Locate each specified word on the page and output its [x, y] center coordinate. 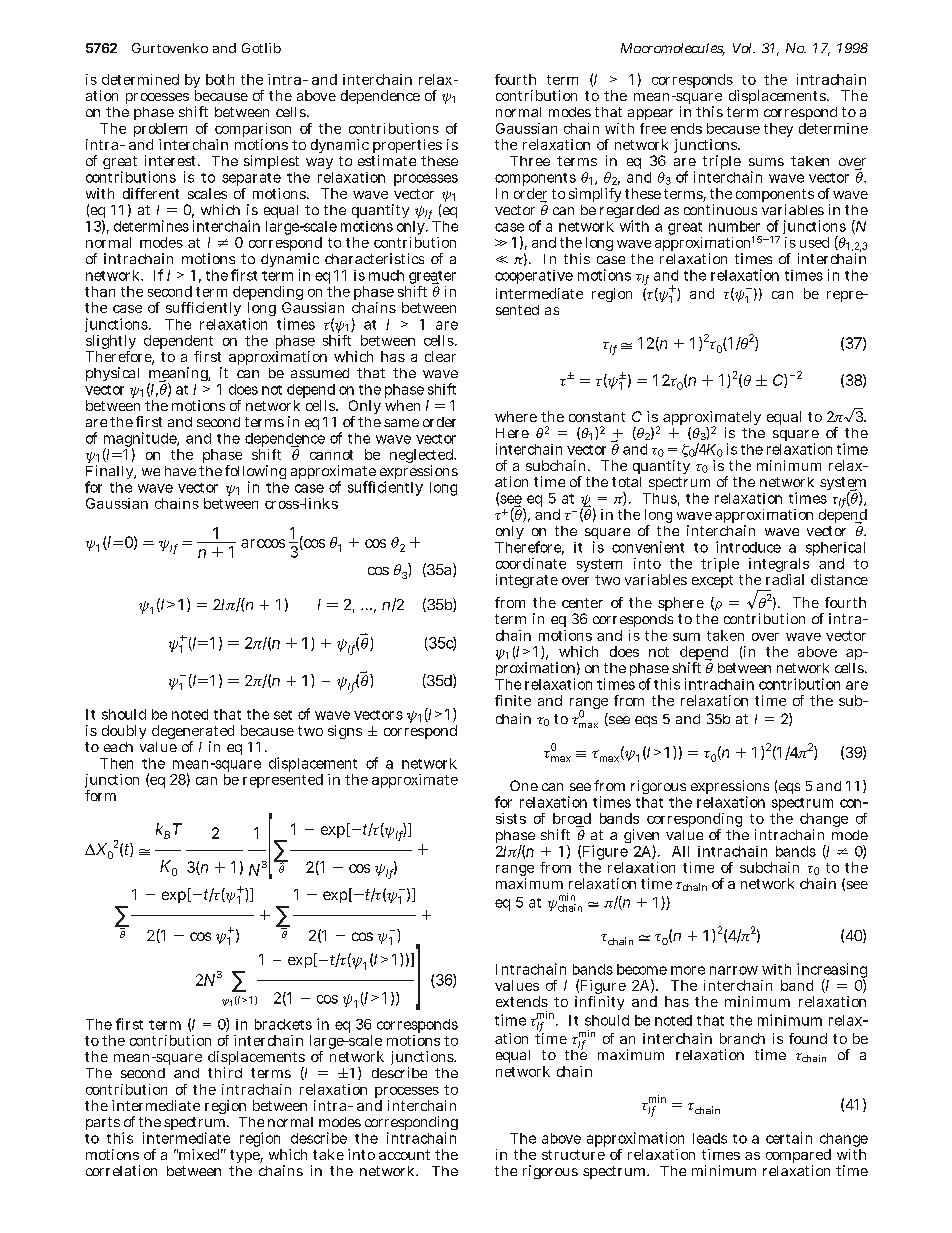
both [220, 79]
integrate [527, 581]
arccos [263, 543]
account [404, 1155]
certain [789, 1138]
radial [785, 579]
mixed [200, 1154]
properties [407, 147]
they [778, 130]
